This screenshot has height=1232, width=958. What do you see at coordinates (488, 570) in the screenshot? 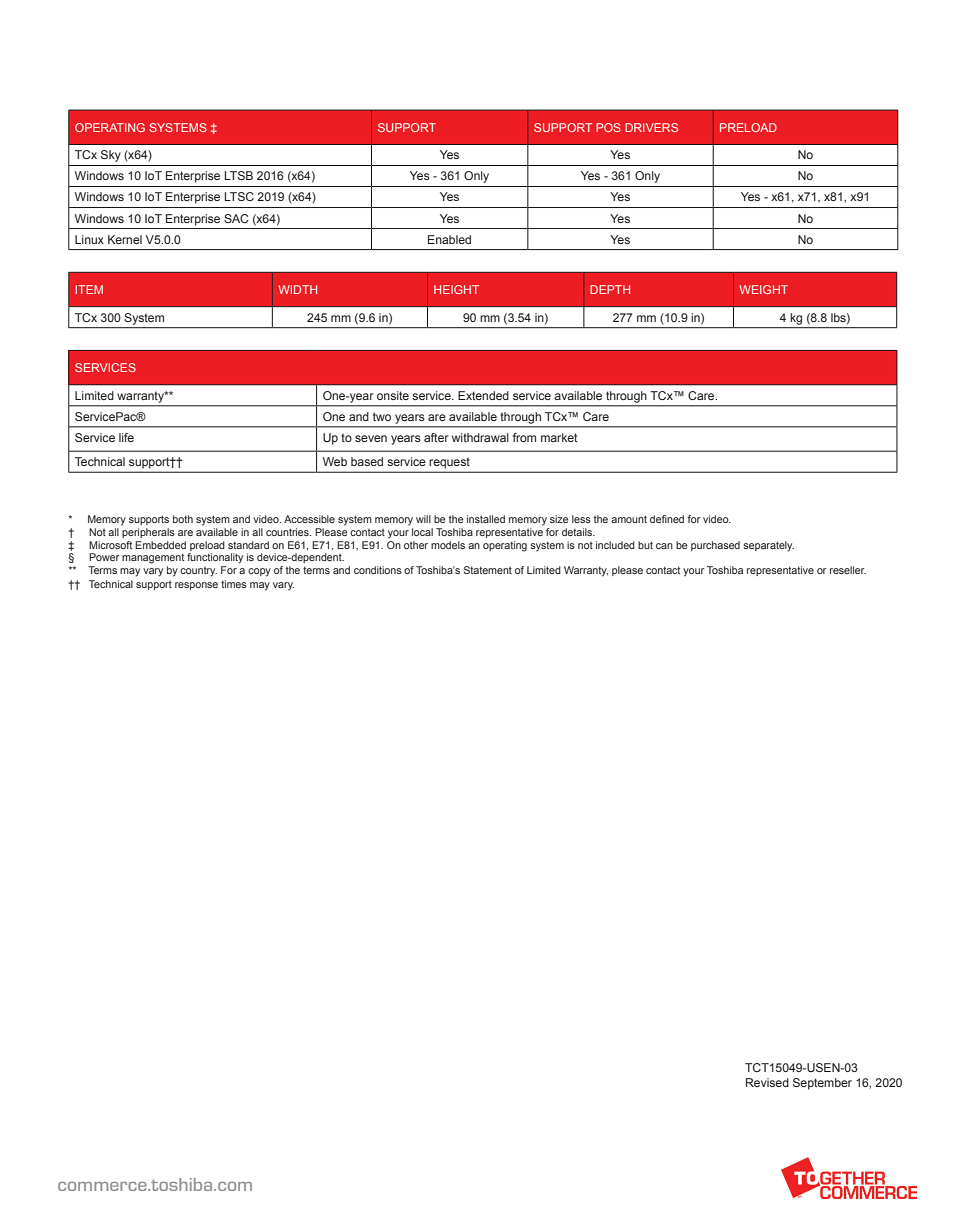
I see `Statement` at bounding box center [488, 570].
